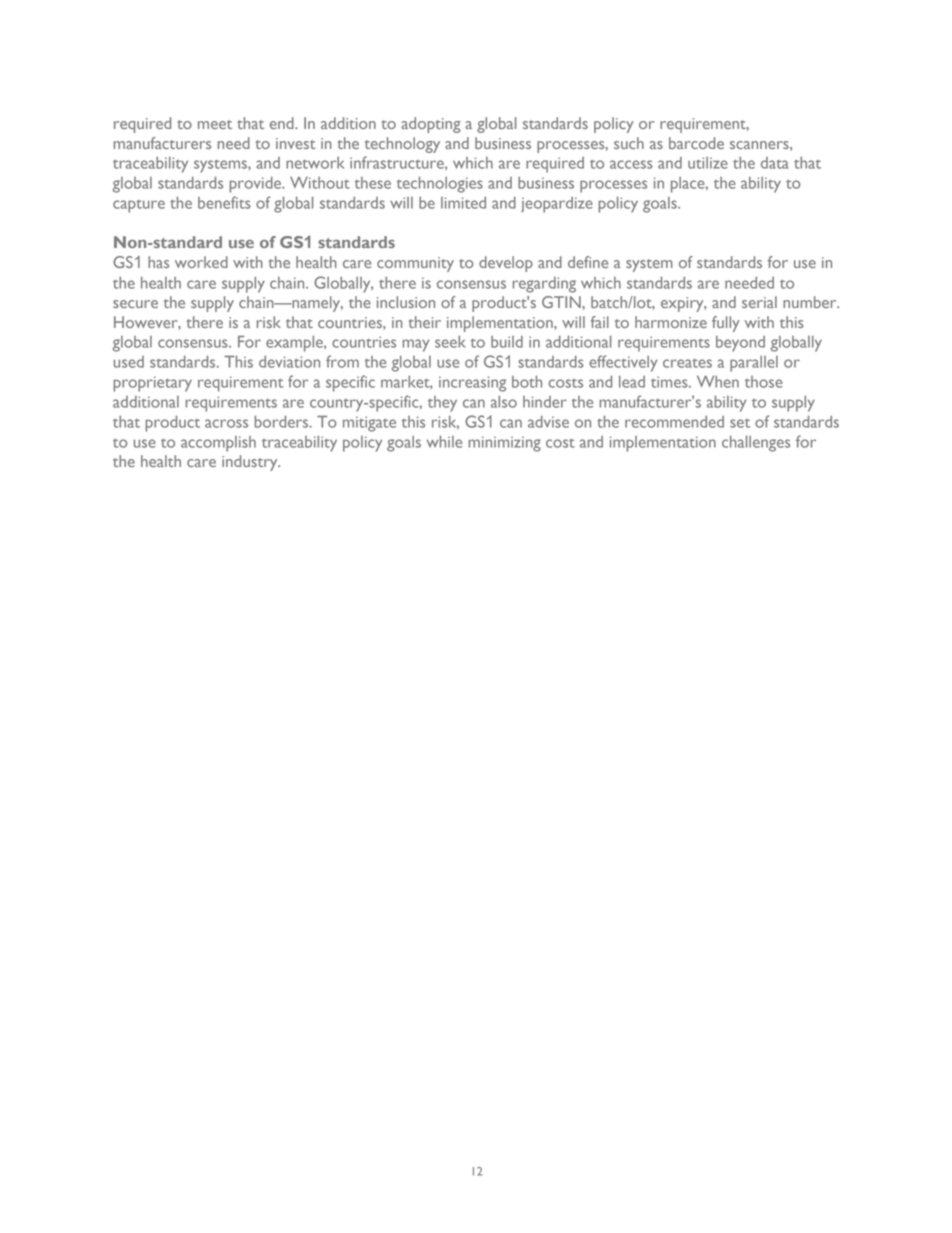 The height and width of the screenshot is (1233, 952). What do you see at coordinates (472, 384) in the screenshot?
I see `increasing` at bounding box center [472, 384].
